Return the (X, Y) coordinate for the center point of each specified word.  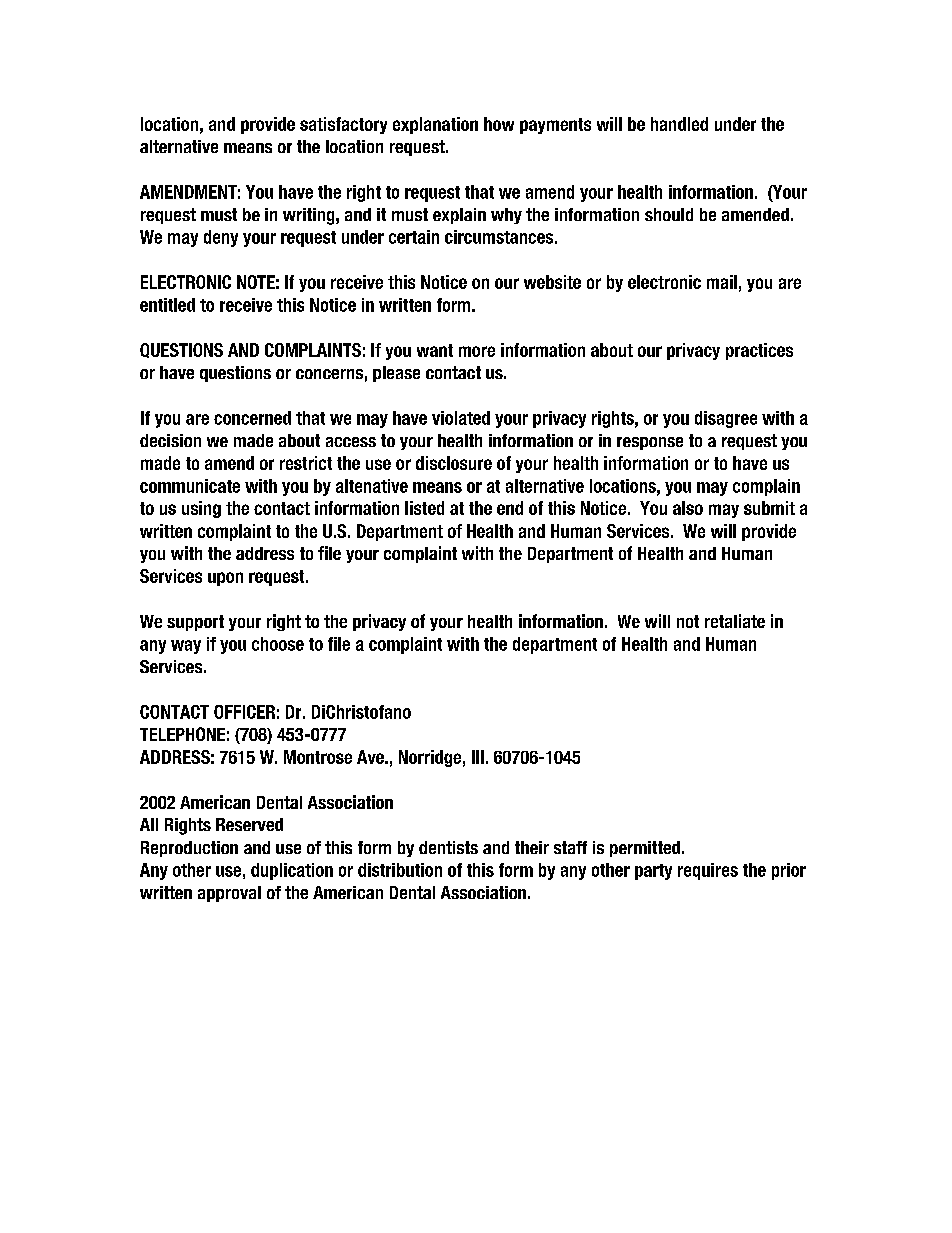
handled (679, 124)
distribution (400, 870)
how (499, 124)
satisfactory (343, 125)
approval (229, 894)
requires (708, 871)
